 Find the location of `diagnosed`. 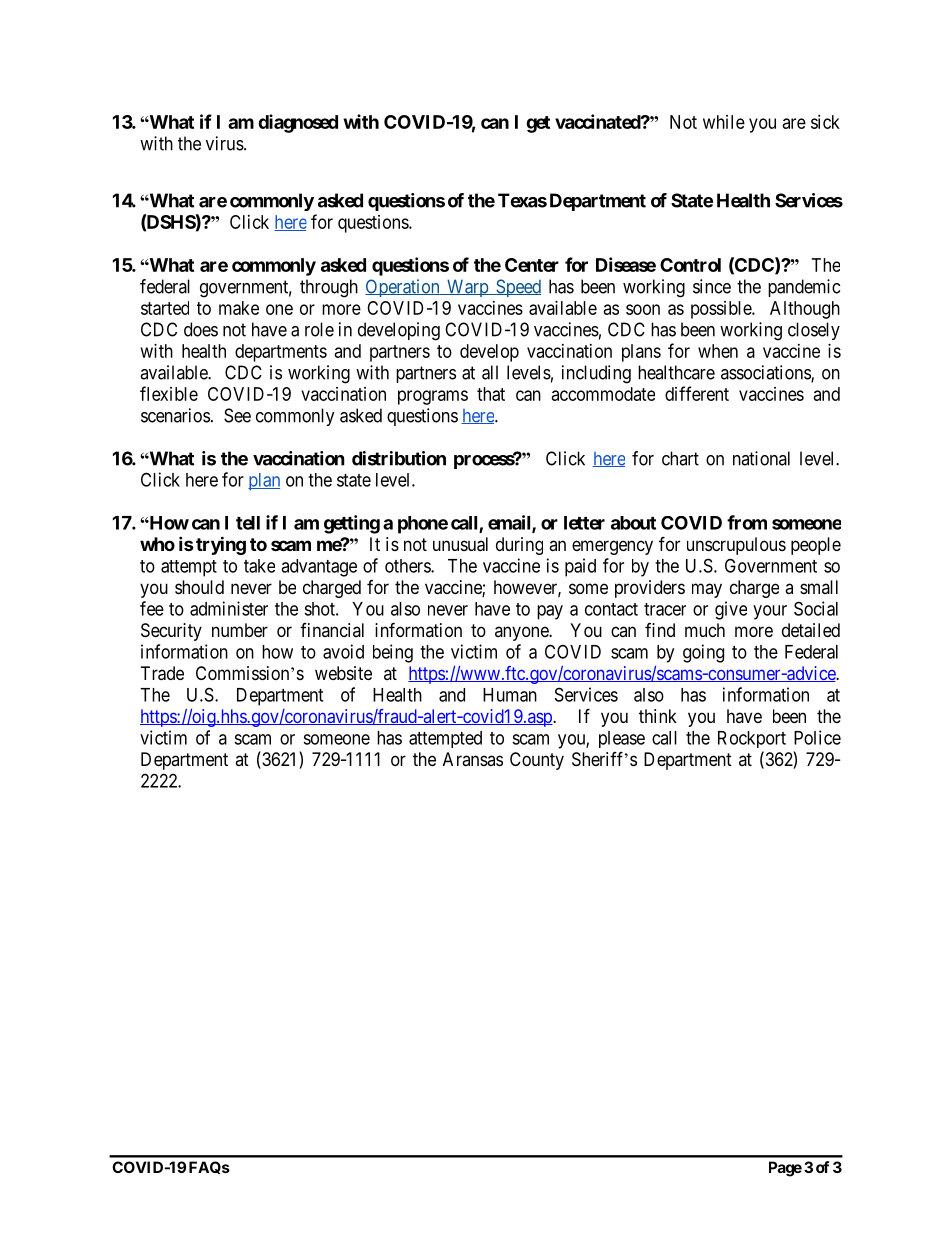

diagnosed is located at coordinates (298, 123).
